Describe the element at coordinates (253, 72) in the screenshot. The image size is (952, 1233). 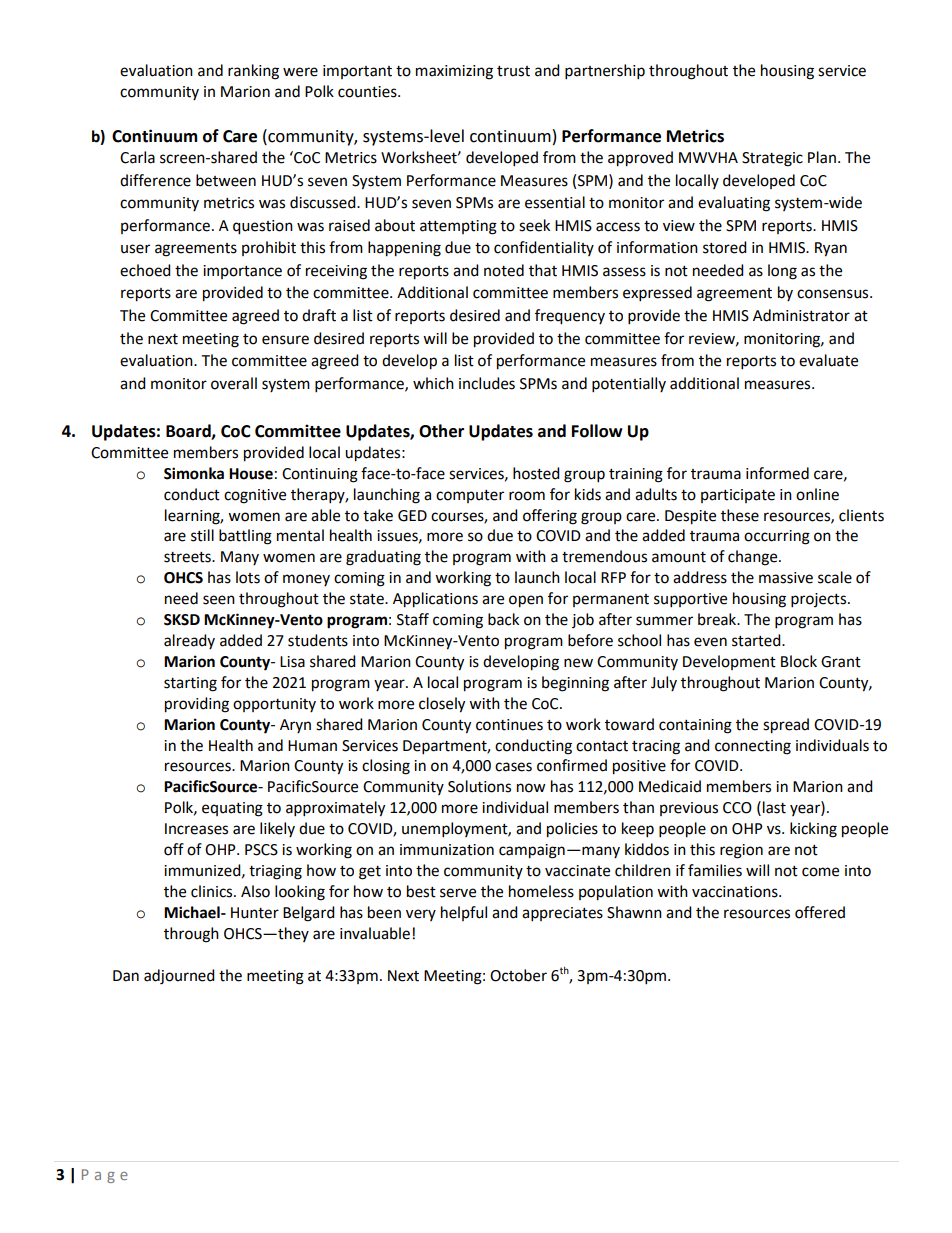
I see `ranking` at that location.
